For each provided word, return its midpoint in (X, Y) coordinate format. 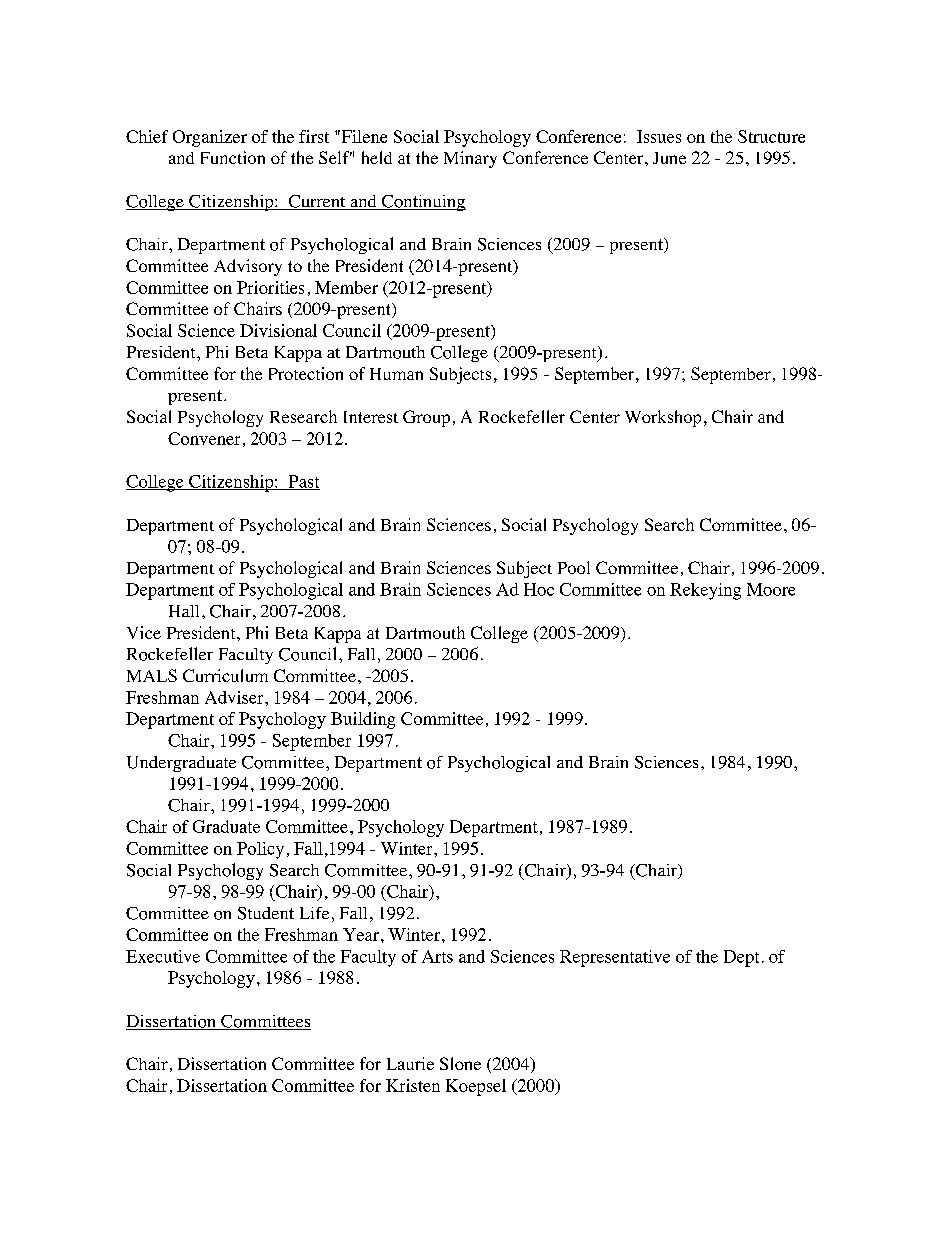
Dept (741, 958)
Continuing (423, 203)
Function (233, 157)
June (669, 158)
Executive (163, 956)
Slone (460, 1063)
